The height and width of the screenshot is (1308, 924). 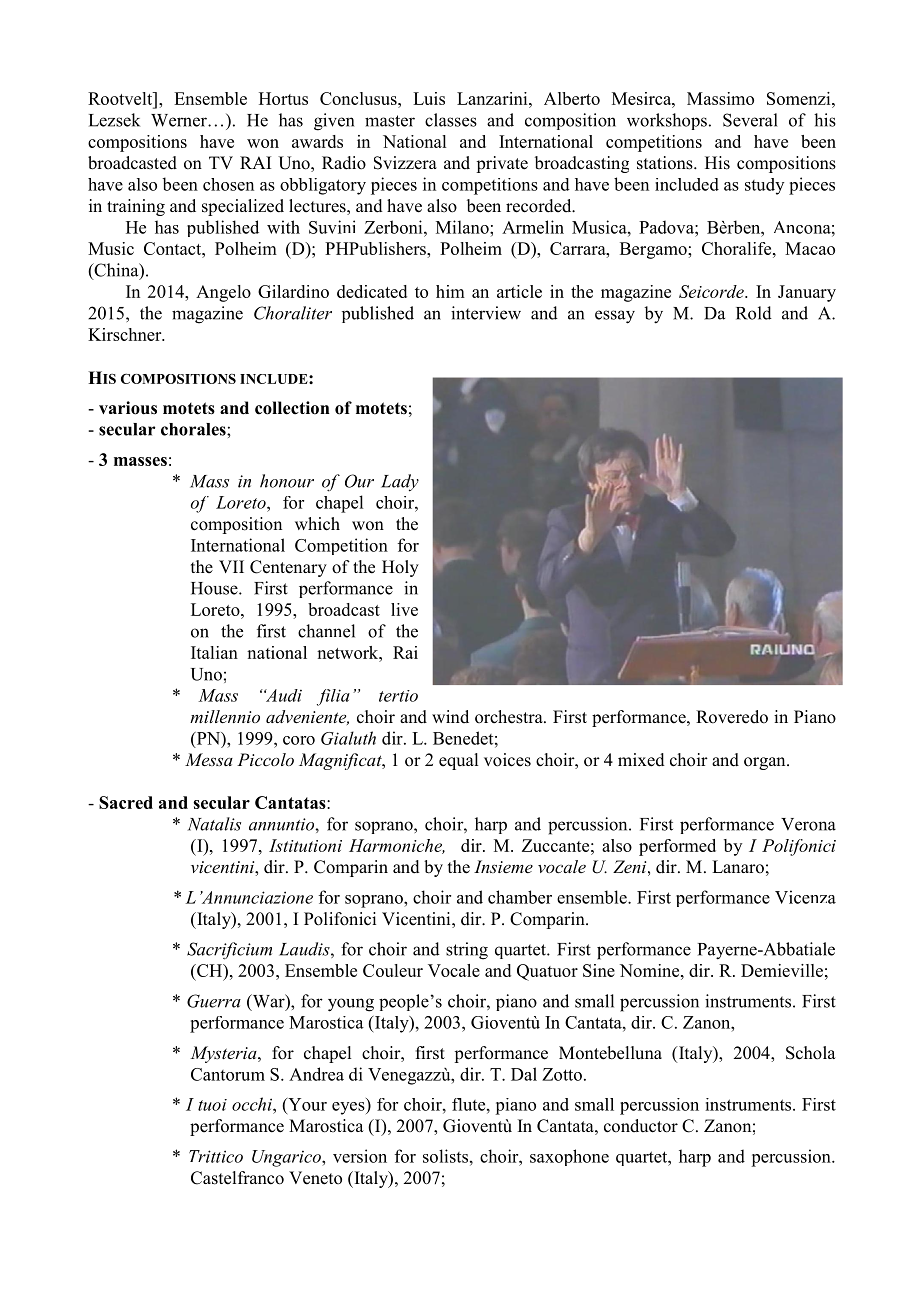 I want to click on Werner, so click(x=180, y=120).
